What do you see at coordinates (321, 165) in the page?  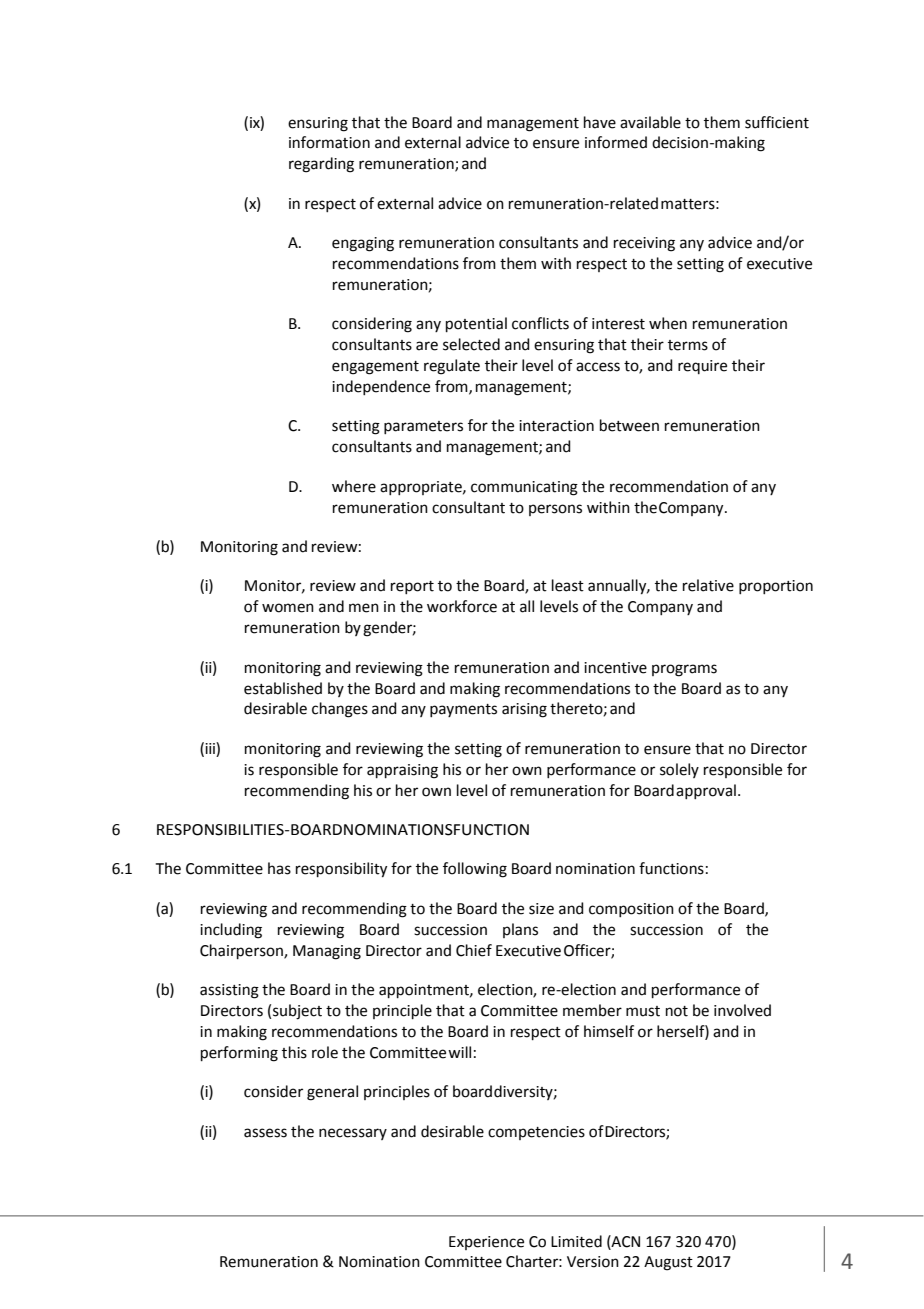 I see `regarding` at bounding box center [321, 165].
